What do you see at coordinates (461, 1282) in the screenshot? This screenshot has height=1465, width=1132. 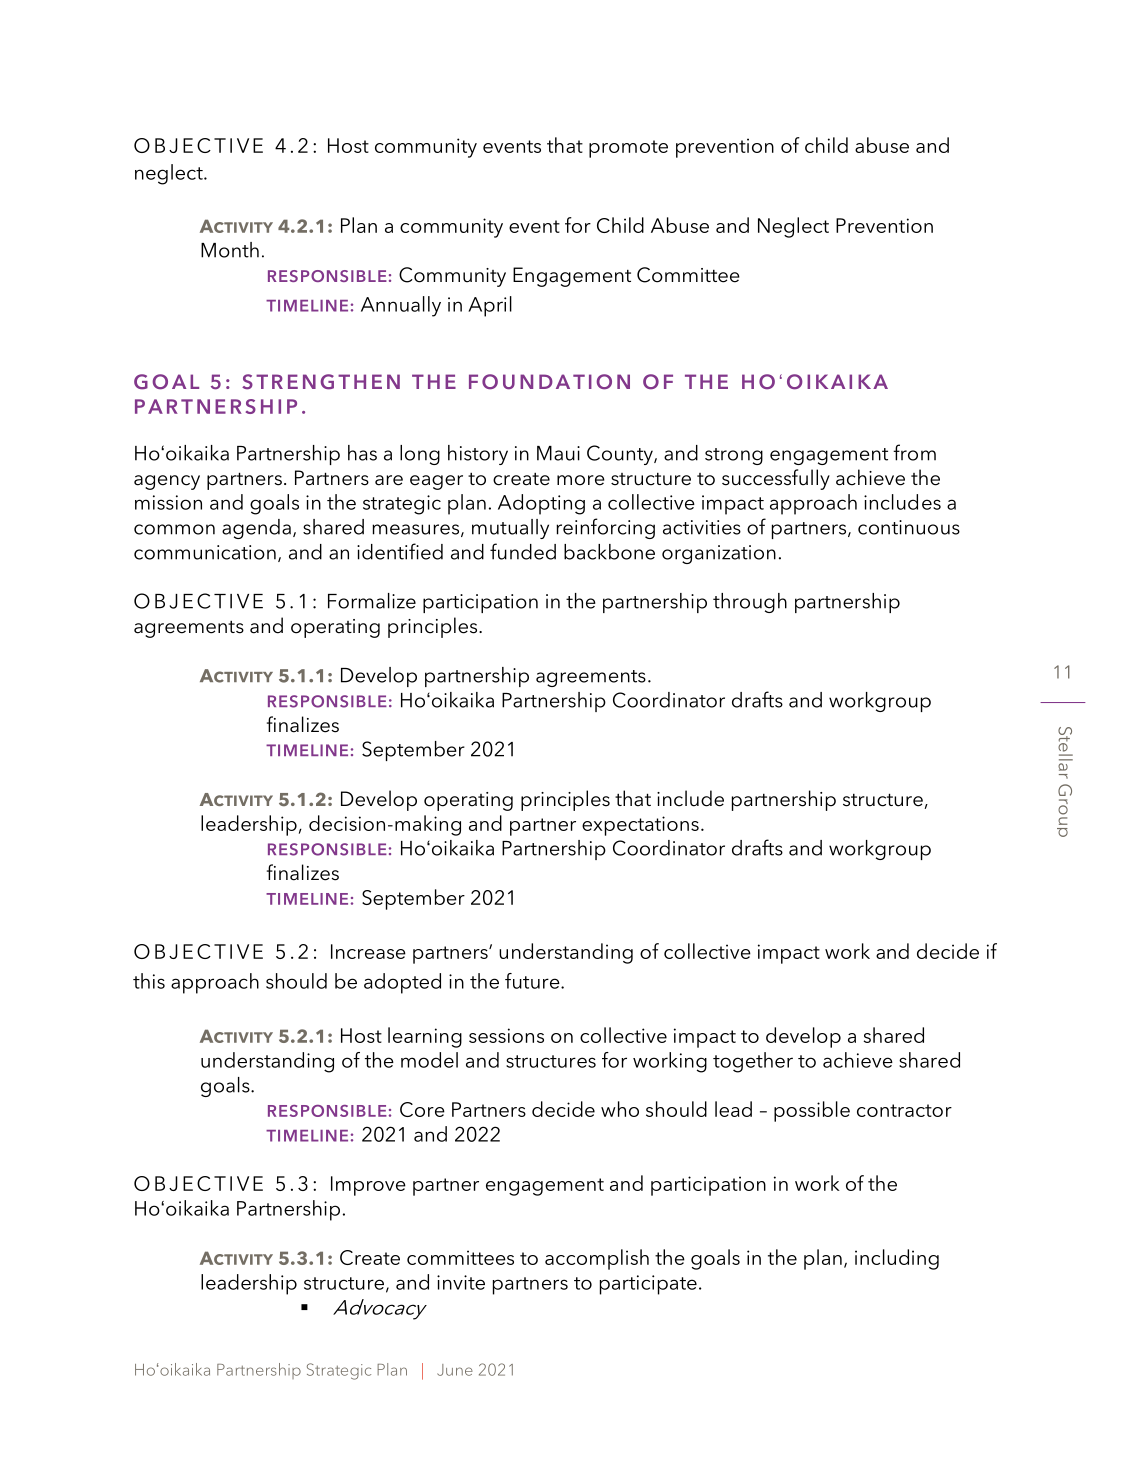 I see `invite` at bounding box center [461, 1282].
